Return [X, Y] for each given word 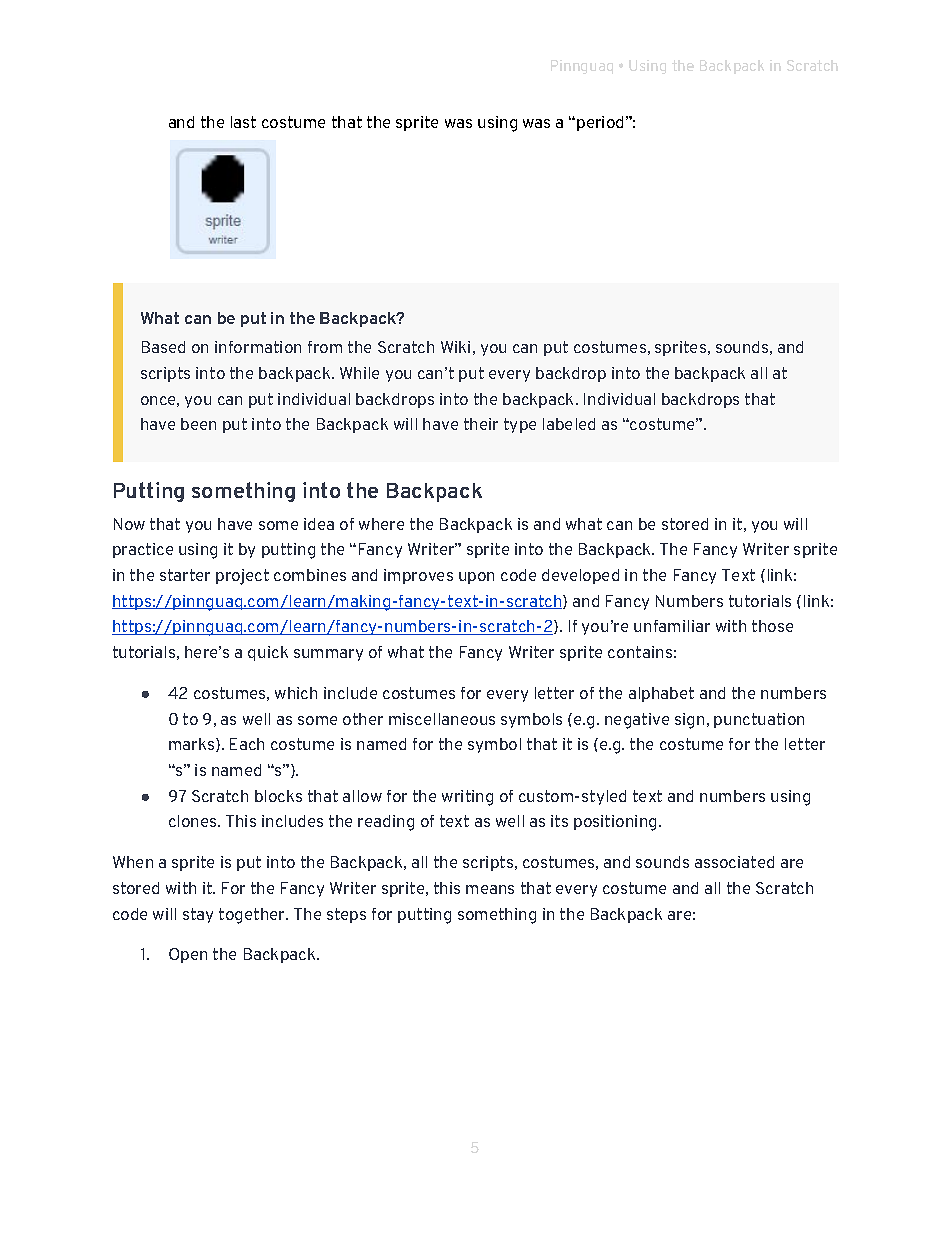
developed [580, 576]
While [359, 373]
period [600, 123]
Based [163, 347]
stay [198, 915]
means [490, 889]
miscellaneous [442, 719]
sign [689, 721]
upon [476, 578]
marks [193, 745]
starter [185, 575]
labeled [569, 424]
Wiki [455, 347]
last [243, 122]
